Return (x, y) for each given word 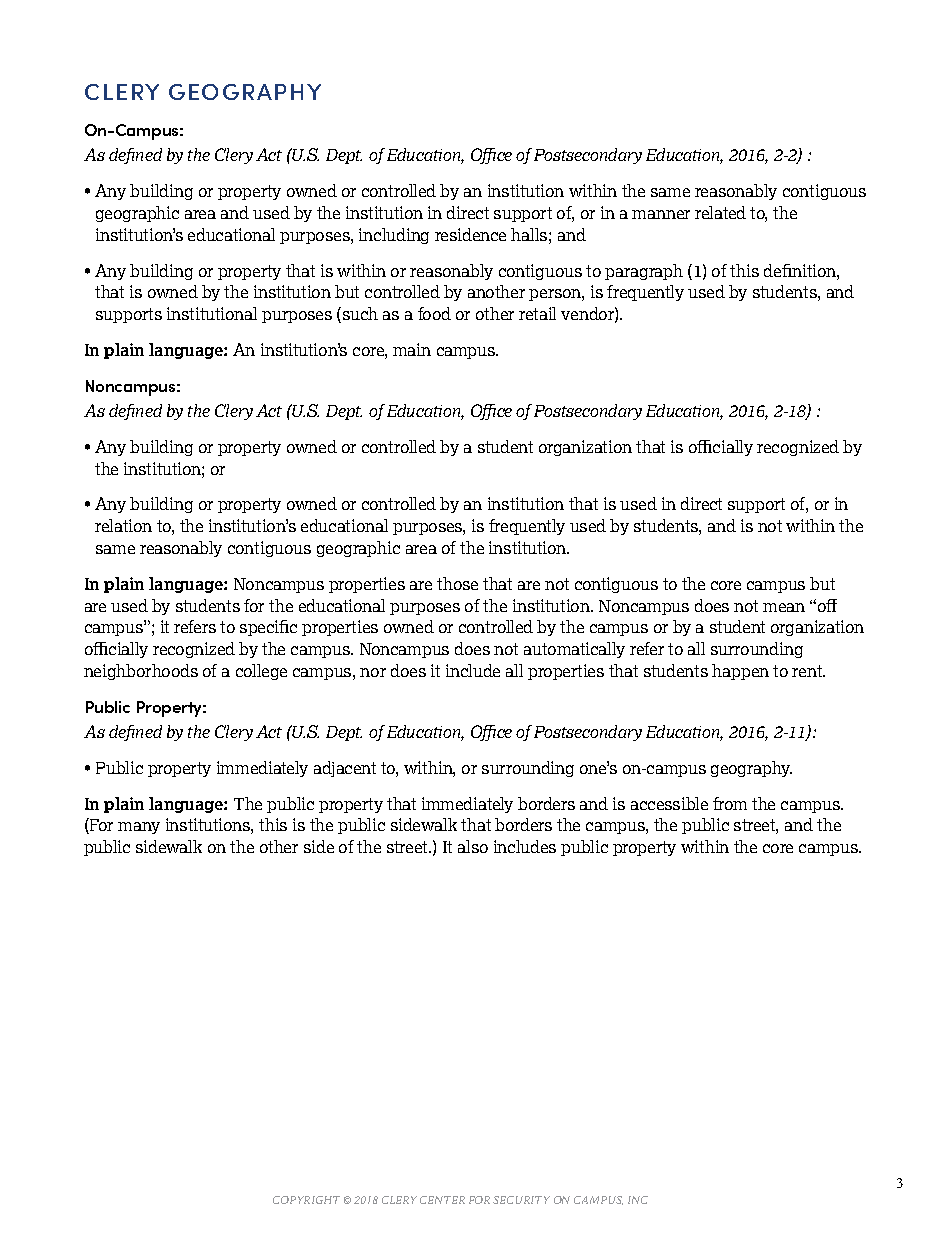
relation (123, 525)
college (261, 672)
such (360, 313)
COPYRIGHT (306, 1200)
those (457, 583)
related (720, 212)
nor (373, 672)
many (139, 828)
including (394, 236)
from (730, 803)
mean (784, 607)
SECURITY (521, 1200)
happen (740, 672)
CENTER (442, 1200)
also (473, 846)
